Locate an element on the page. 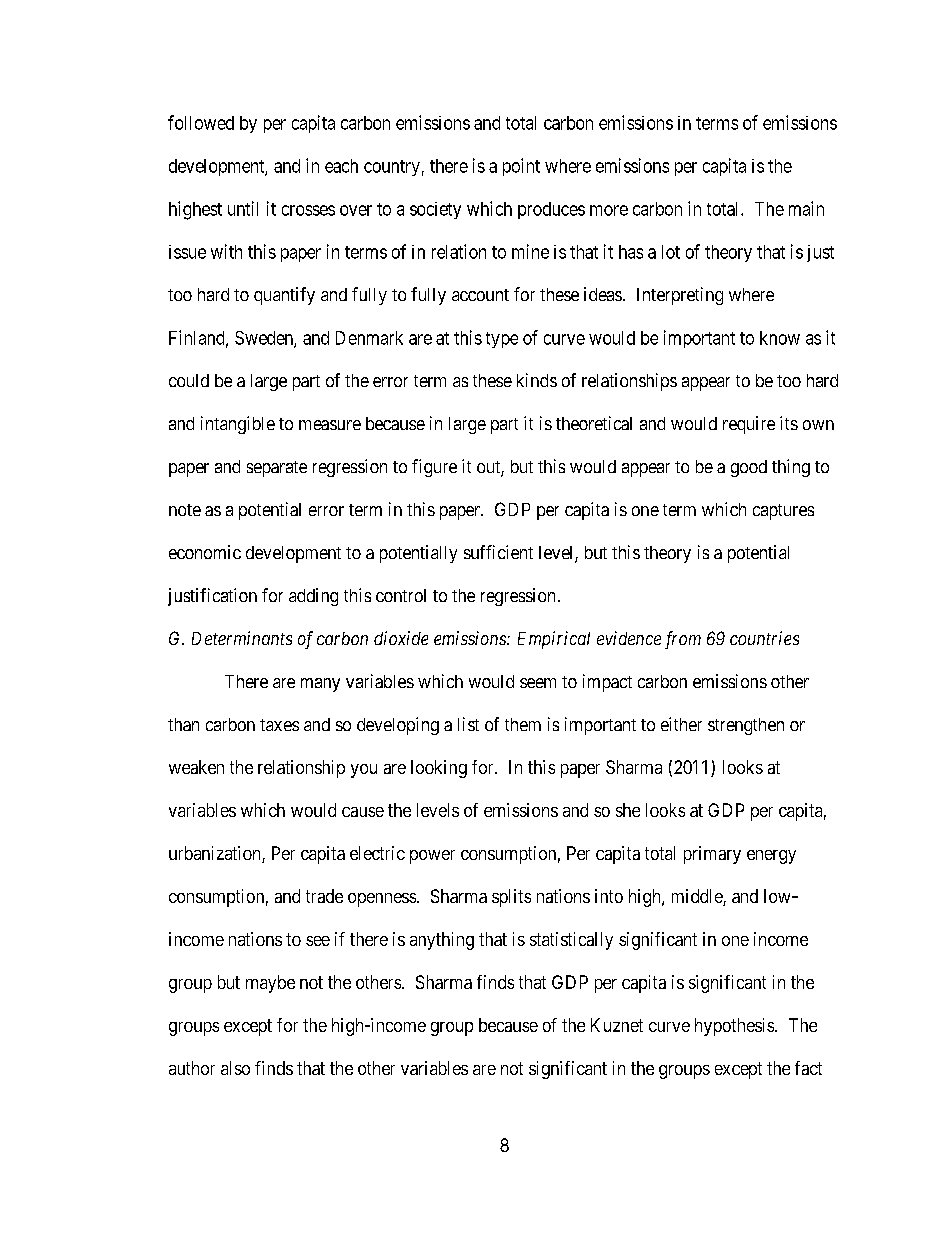  countries is located at coordinates (764, 638).
